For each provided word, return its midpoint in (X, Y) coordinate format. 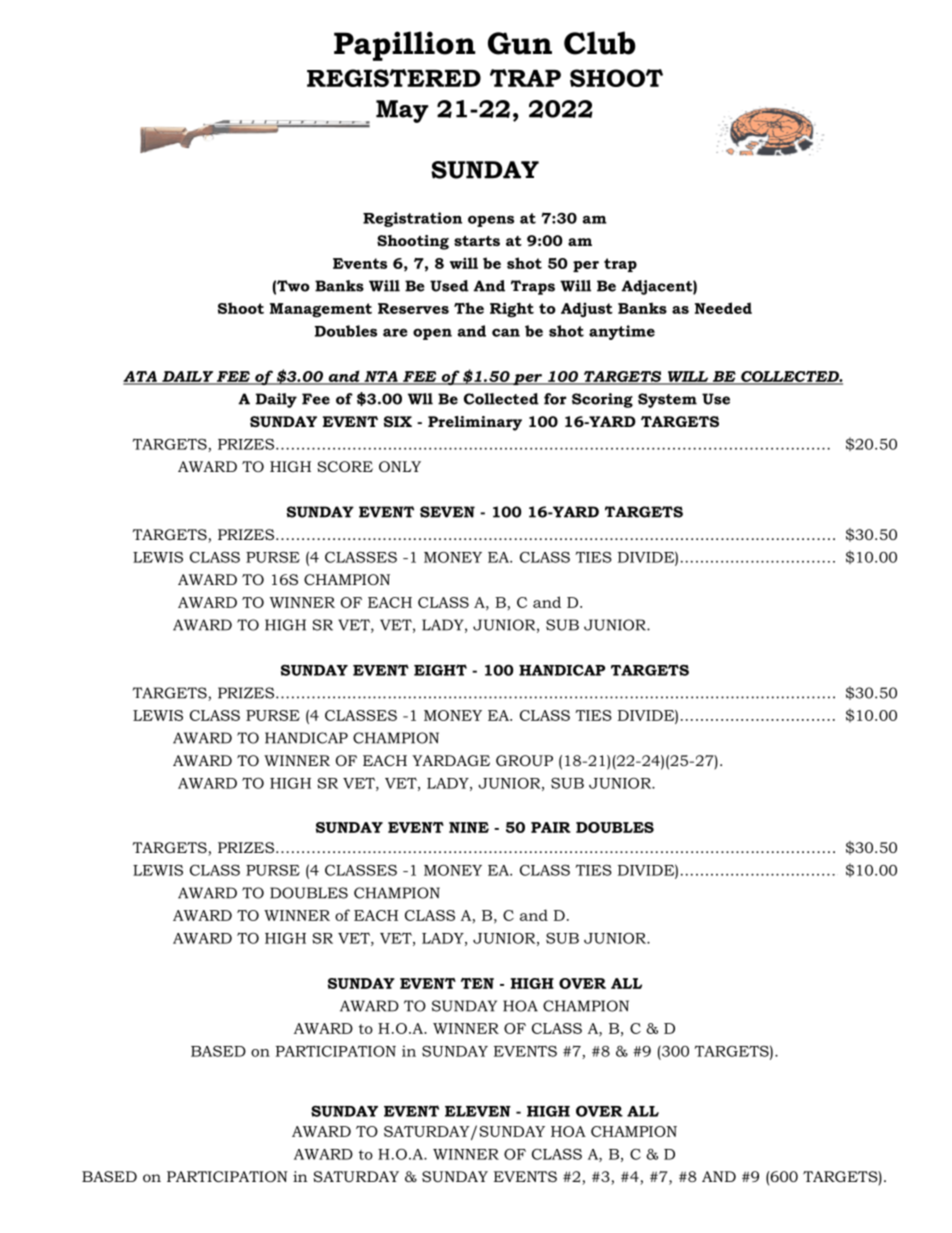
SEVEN (447, 512)
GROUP (524, 760)
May (402, 111)
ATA (141, 377)
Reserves (413, 308)
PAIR (551, 827)
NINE (469, 827)
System (667, 400)
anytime (622, 332)
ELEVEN (478, 1111)
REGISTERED (394, 78)
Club (600, 43)
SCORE (345, 466)
